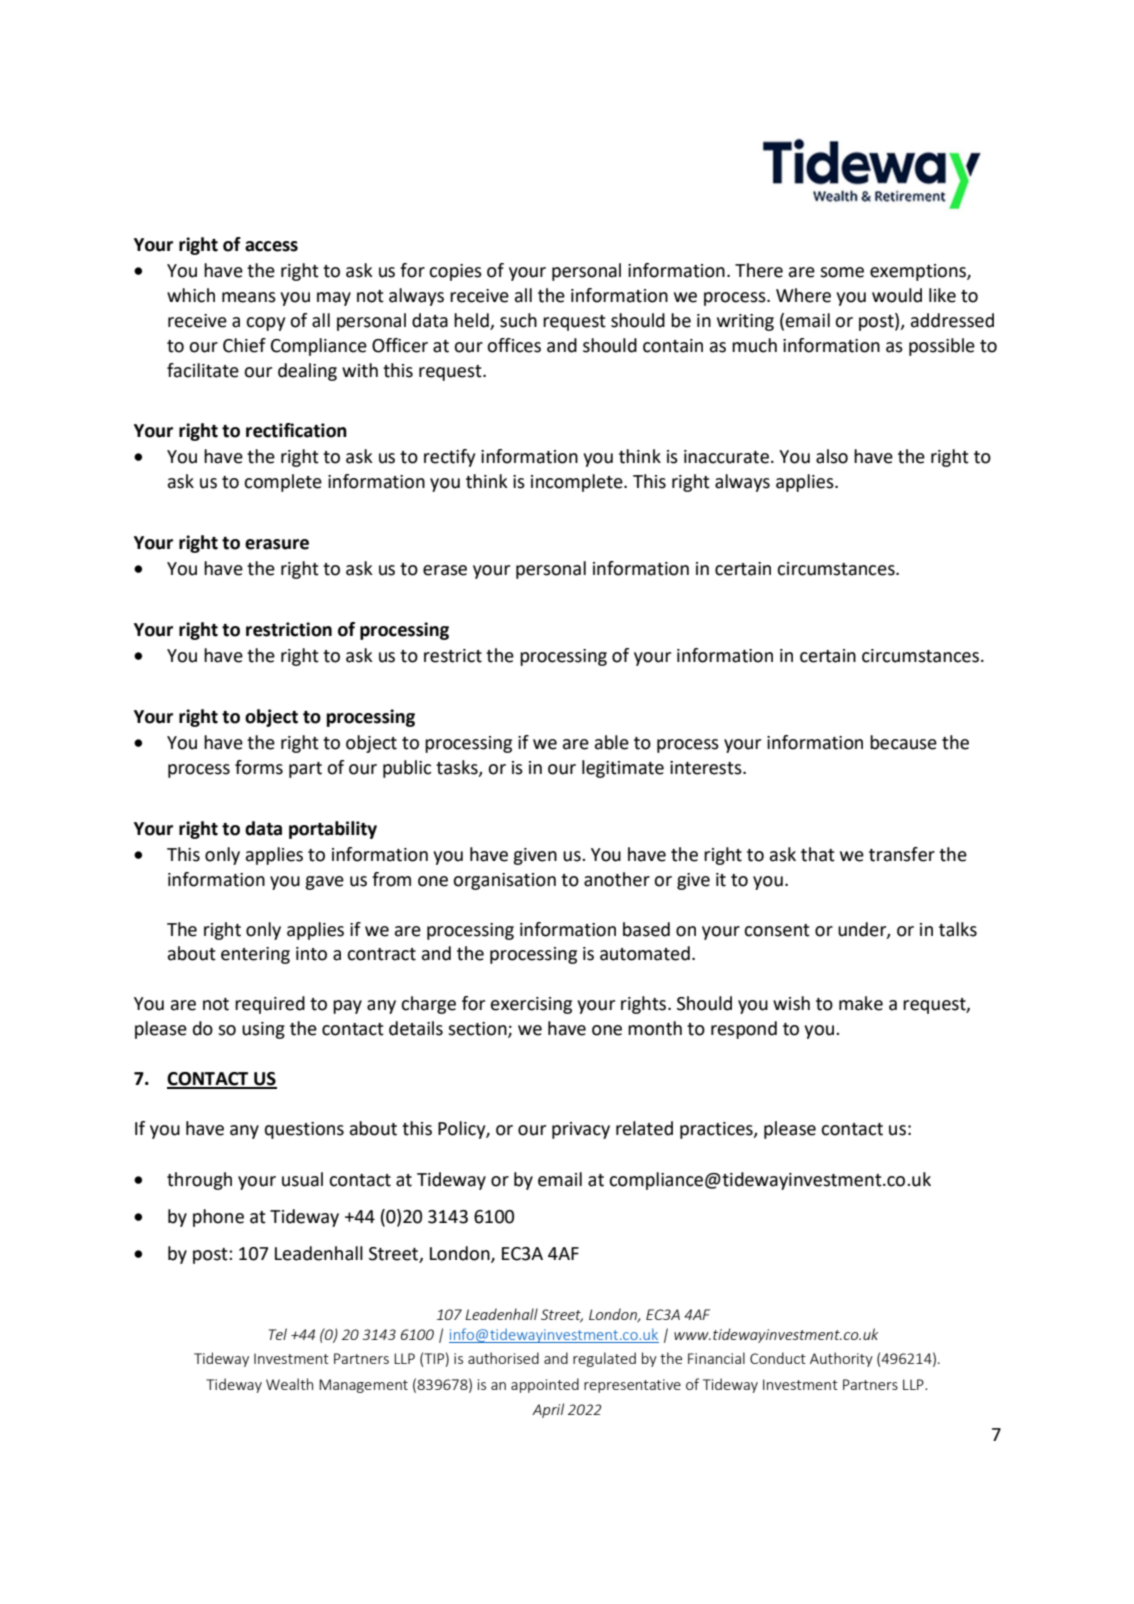 Image resolution: width=1134 pixels, height=1604 pixels. Describe the element at coordinates (277, 544) in the page. I see `erasure` at that location.
